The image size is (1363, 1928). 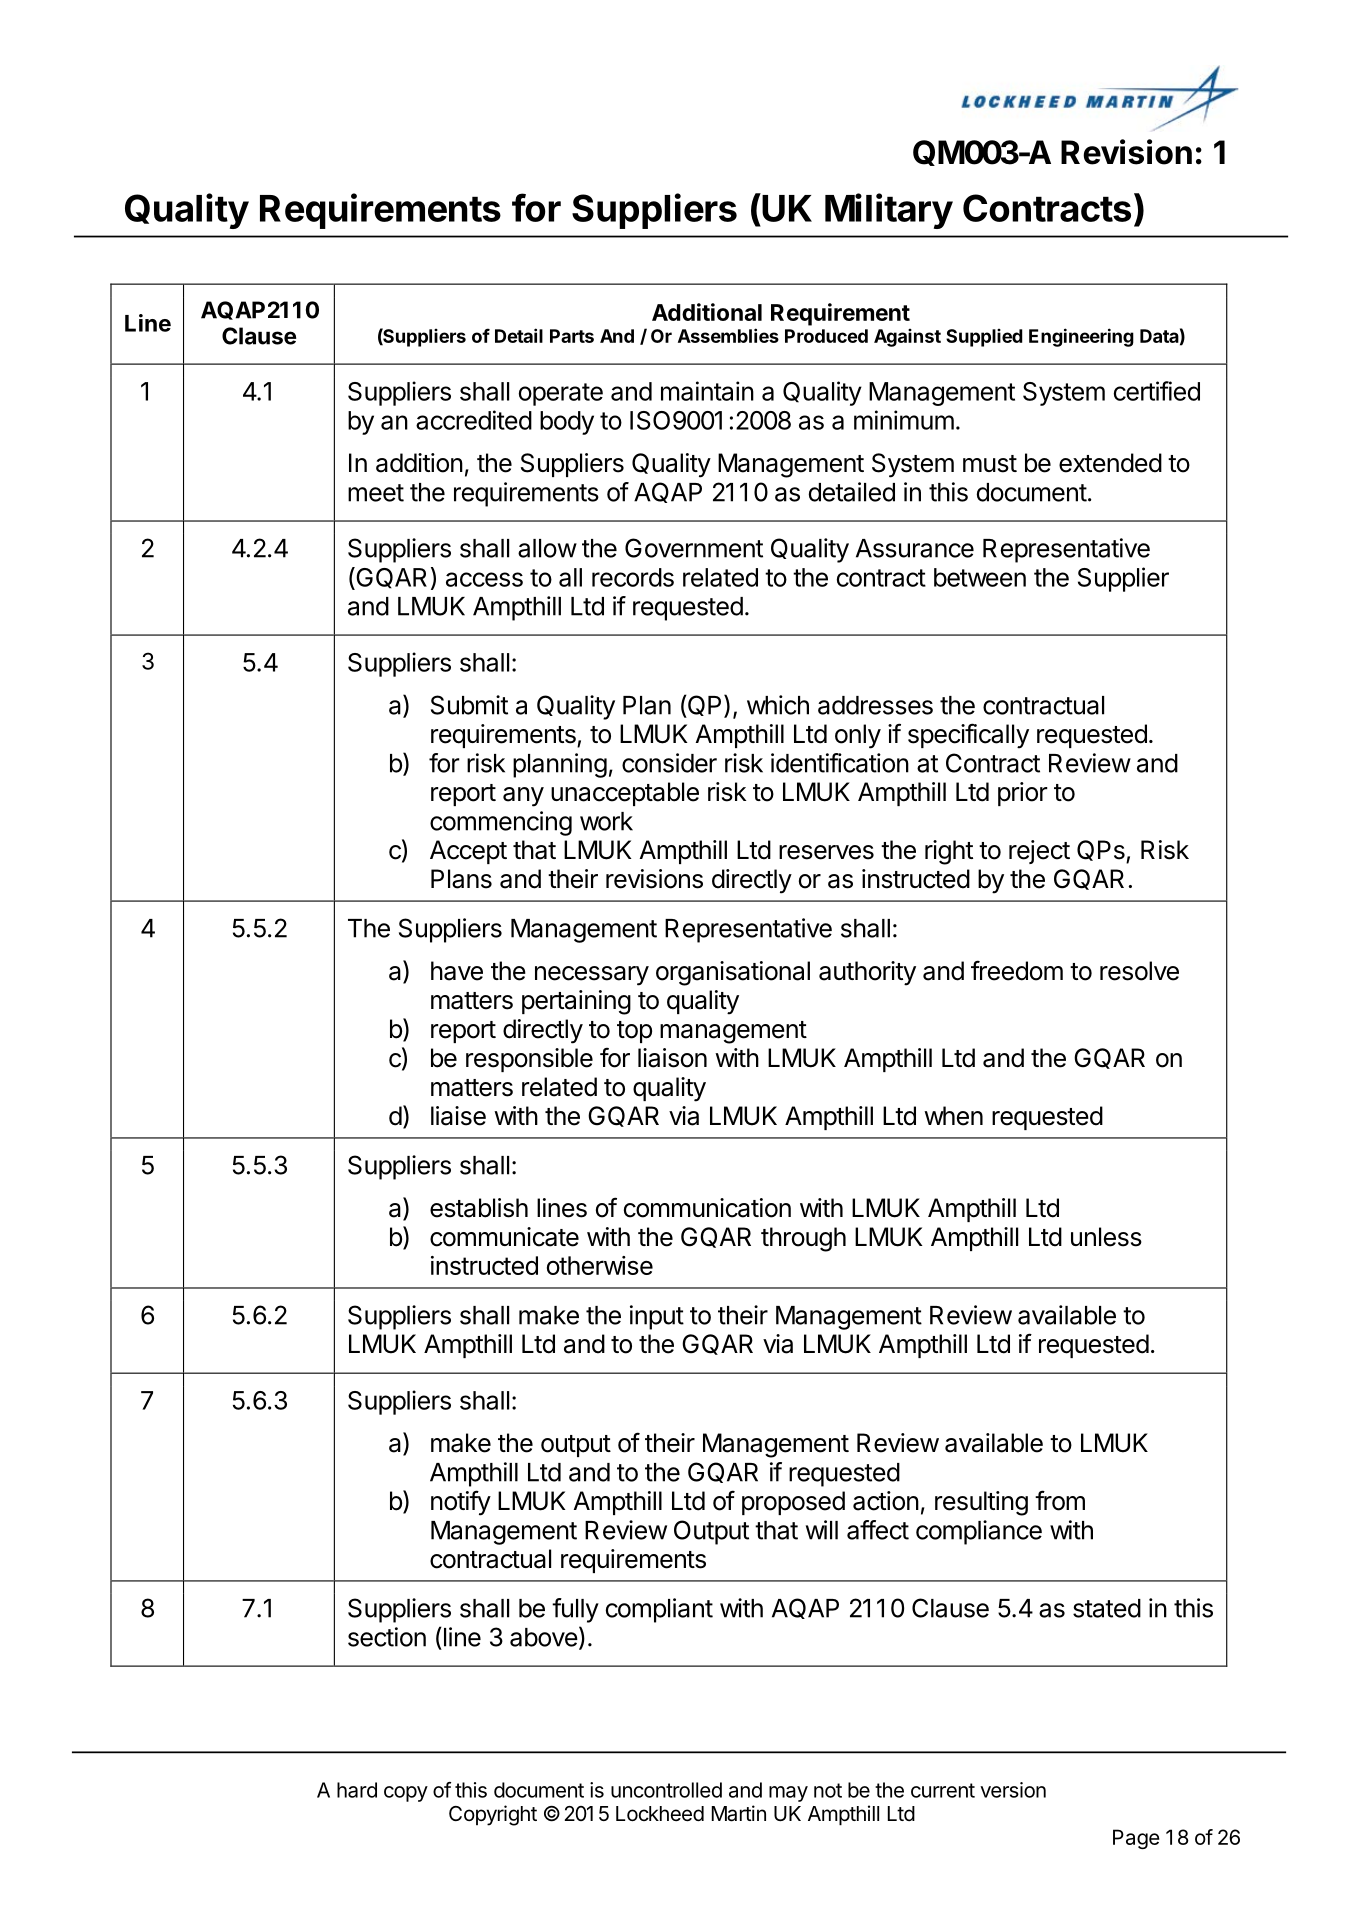 I want to click on hard, so click(x=357, y=1790).
